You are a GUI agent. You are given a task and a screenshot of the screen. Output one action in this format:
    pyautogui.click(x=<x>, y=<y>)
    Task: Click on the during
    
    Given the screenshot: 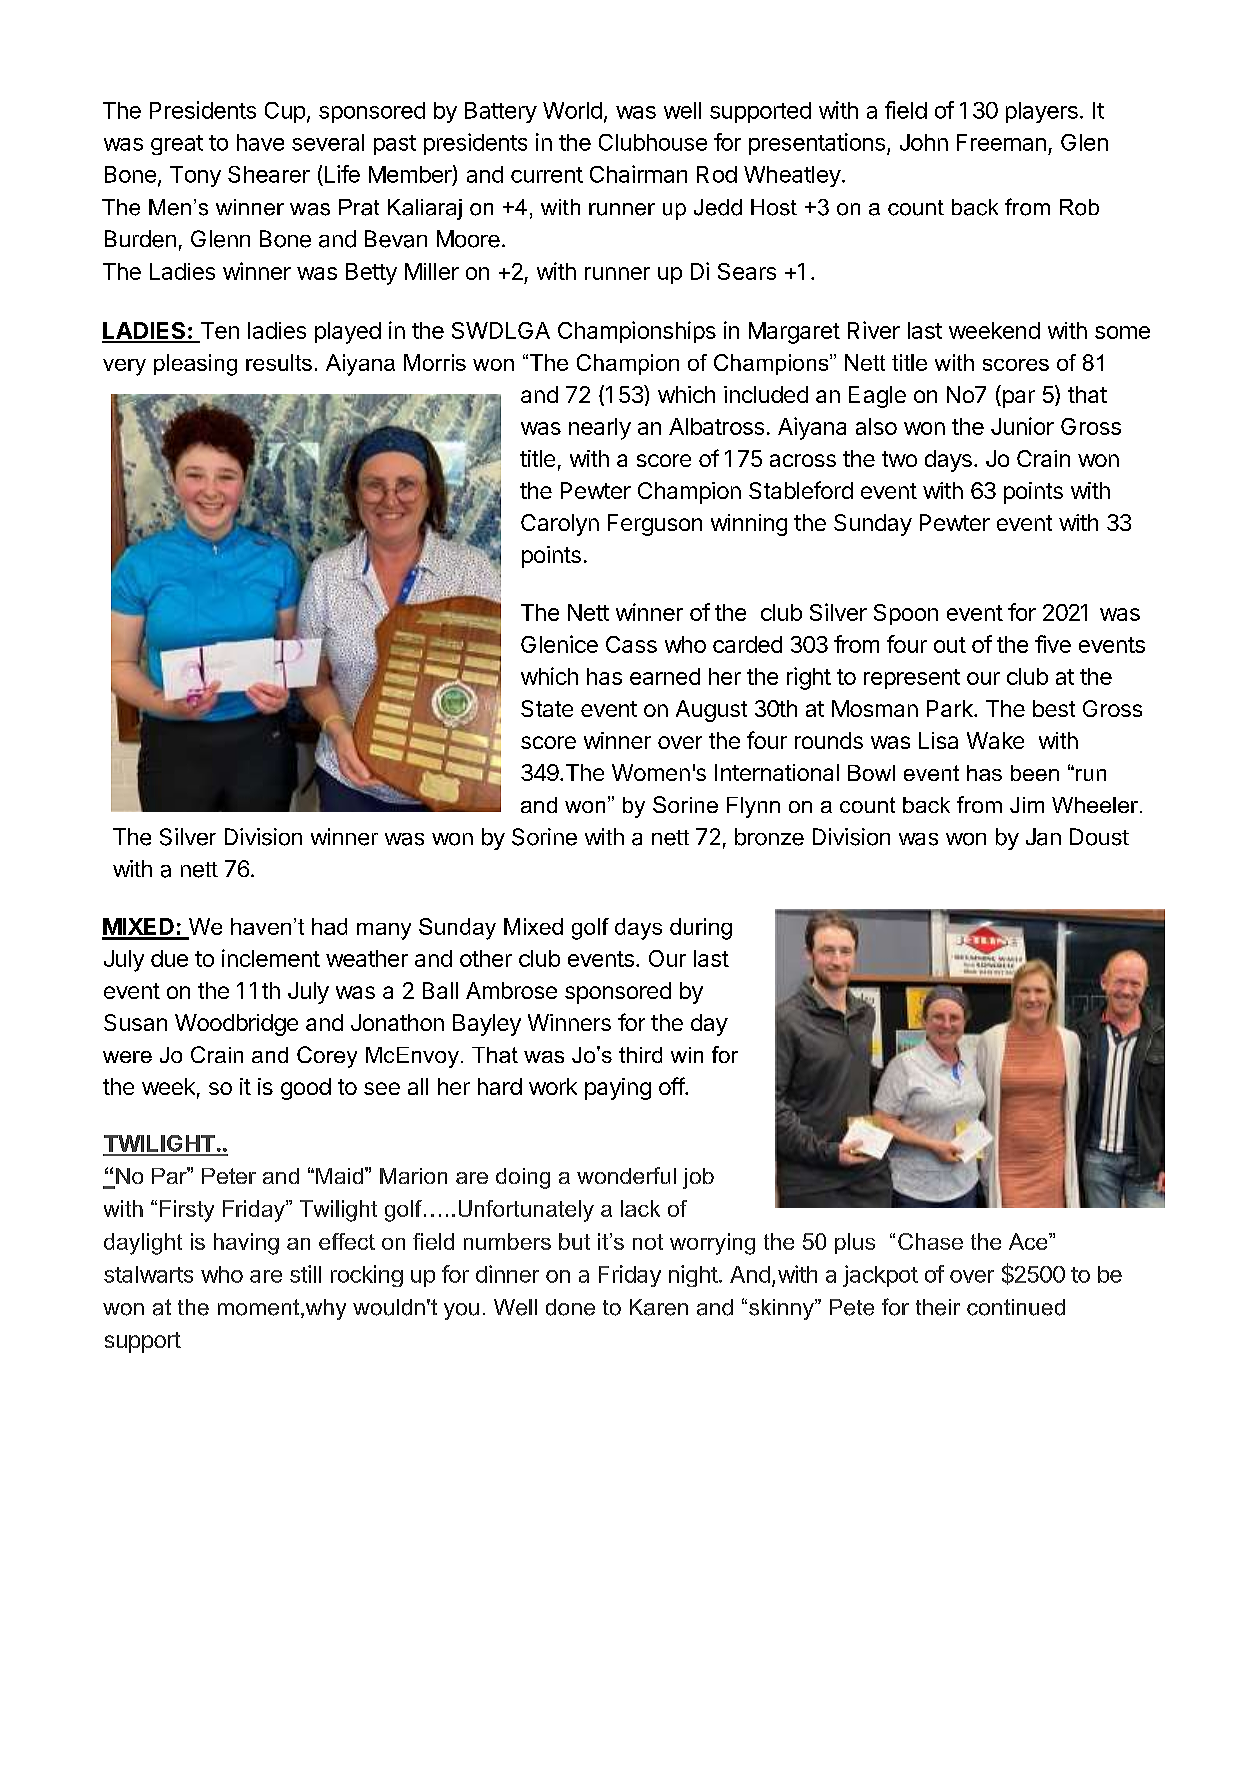 What is the action you would take?
    pyautogui.click(x=701, y=929)
